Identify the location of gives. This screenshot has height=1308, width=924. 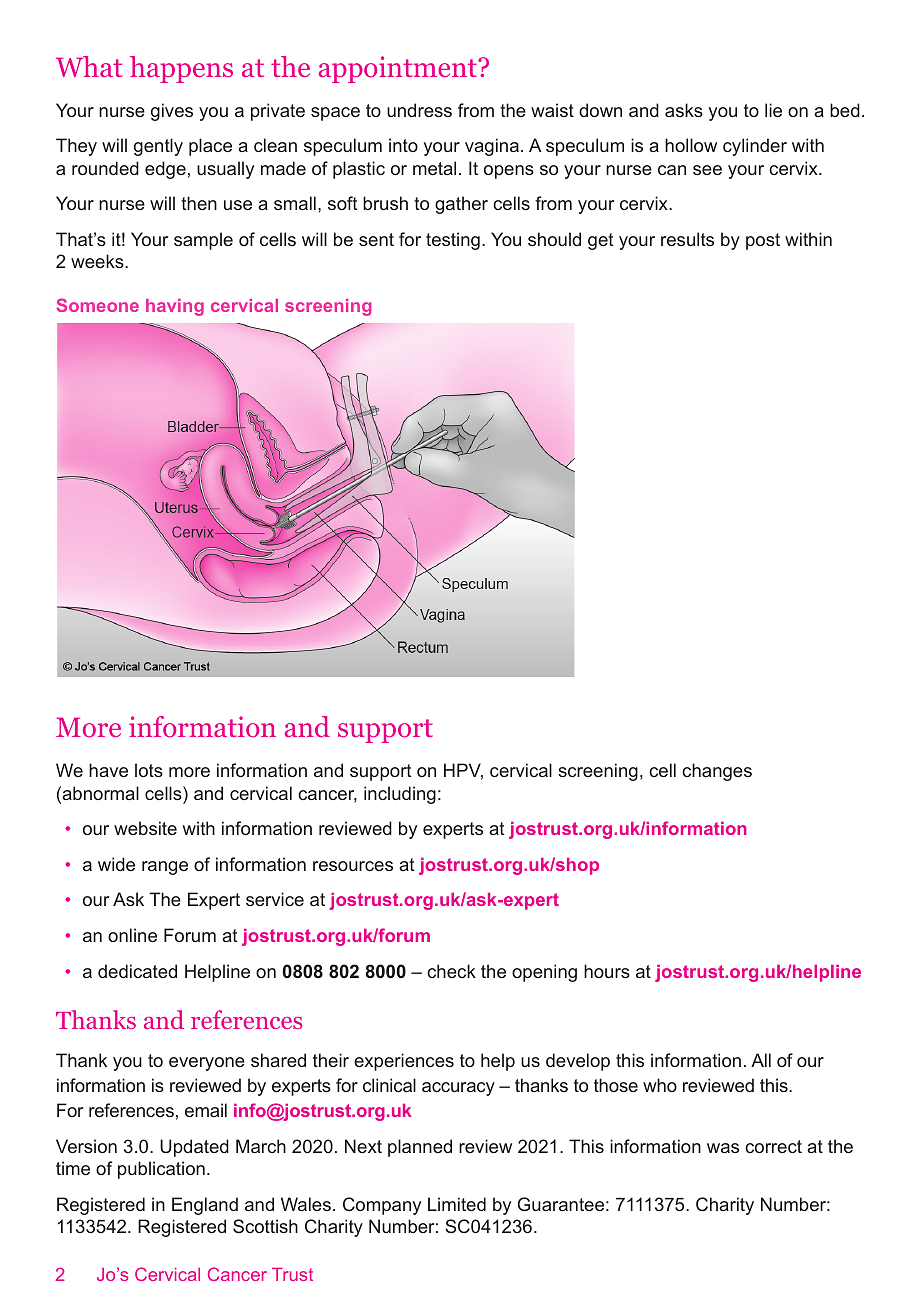
(172, 112).
